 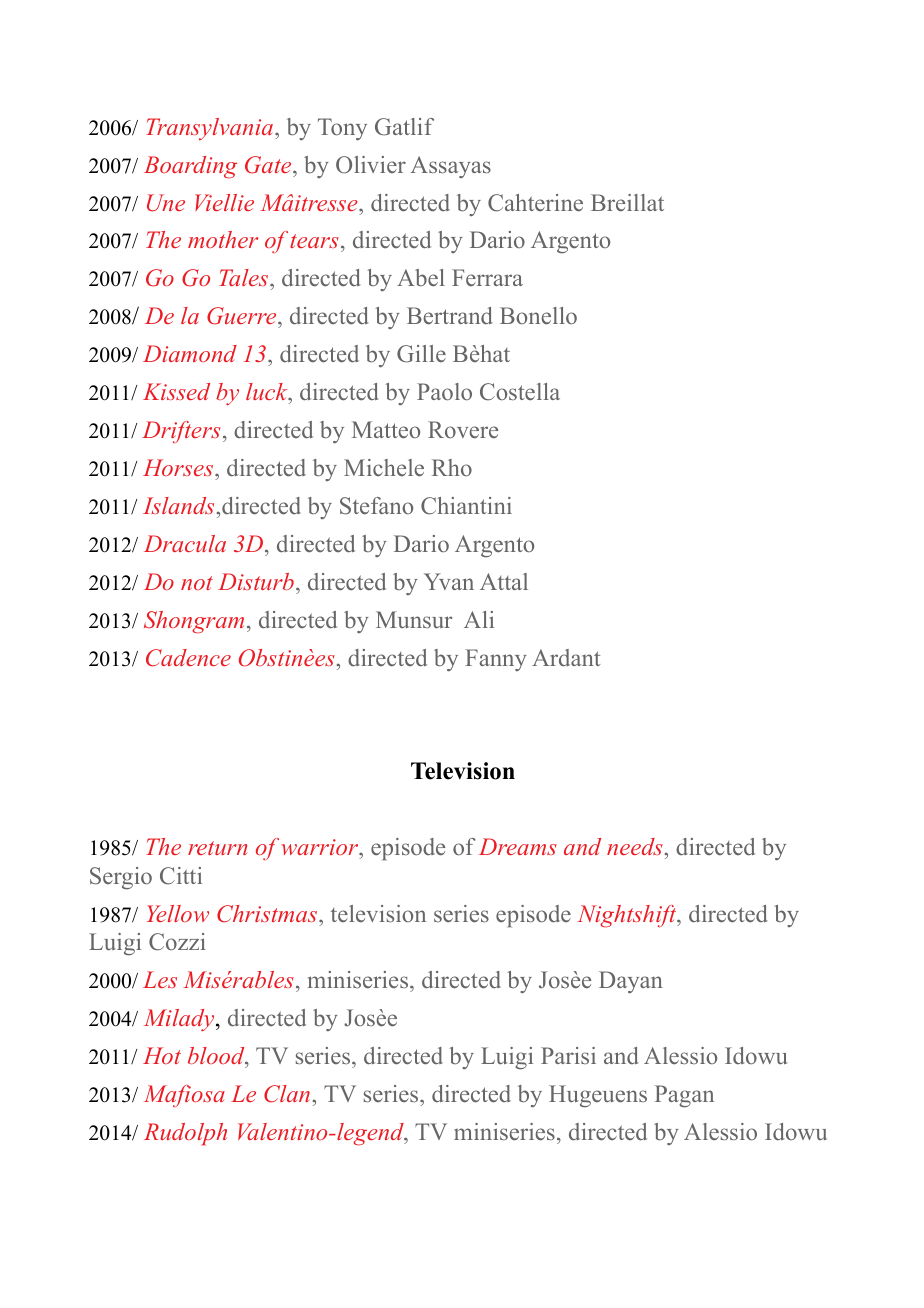 I want to click on Olivier, so click(x=371, y=165).
